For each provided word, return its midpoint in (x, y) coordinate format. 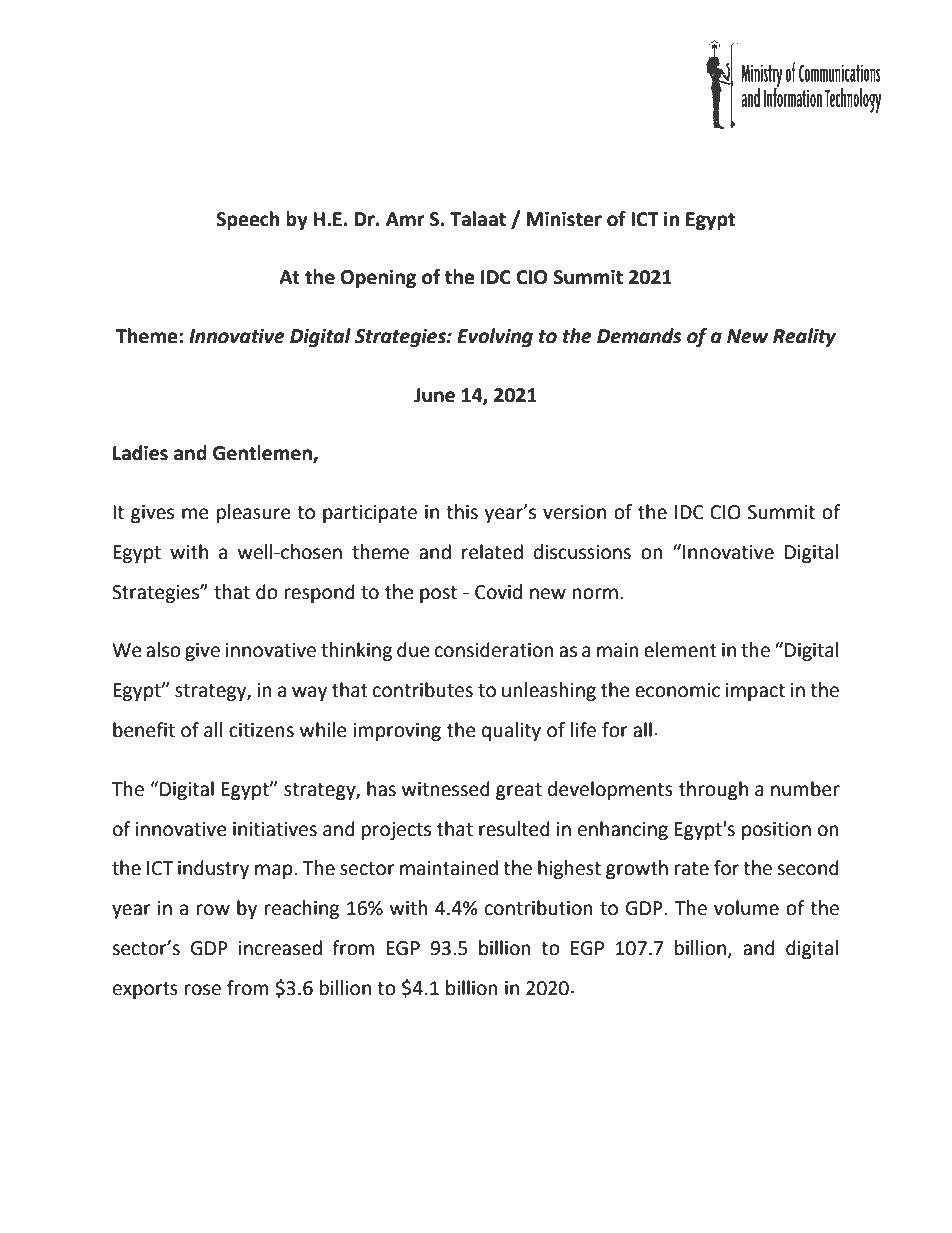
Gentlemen (263, 454)
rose (203, 990)
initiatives (275, 829)
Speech (247, 220)
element (680, 650)
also (163, 650)
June (434, 395)
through (713, 790)
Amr (405, 219)
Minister (564, 219)
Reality (804, 337)
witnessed (446, 789)
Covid (498, 592)
